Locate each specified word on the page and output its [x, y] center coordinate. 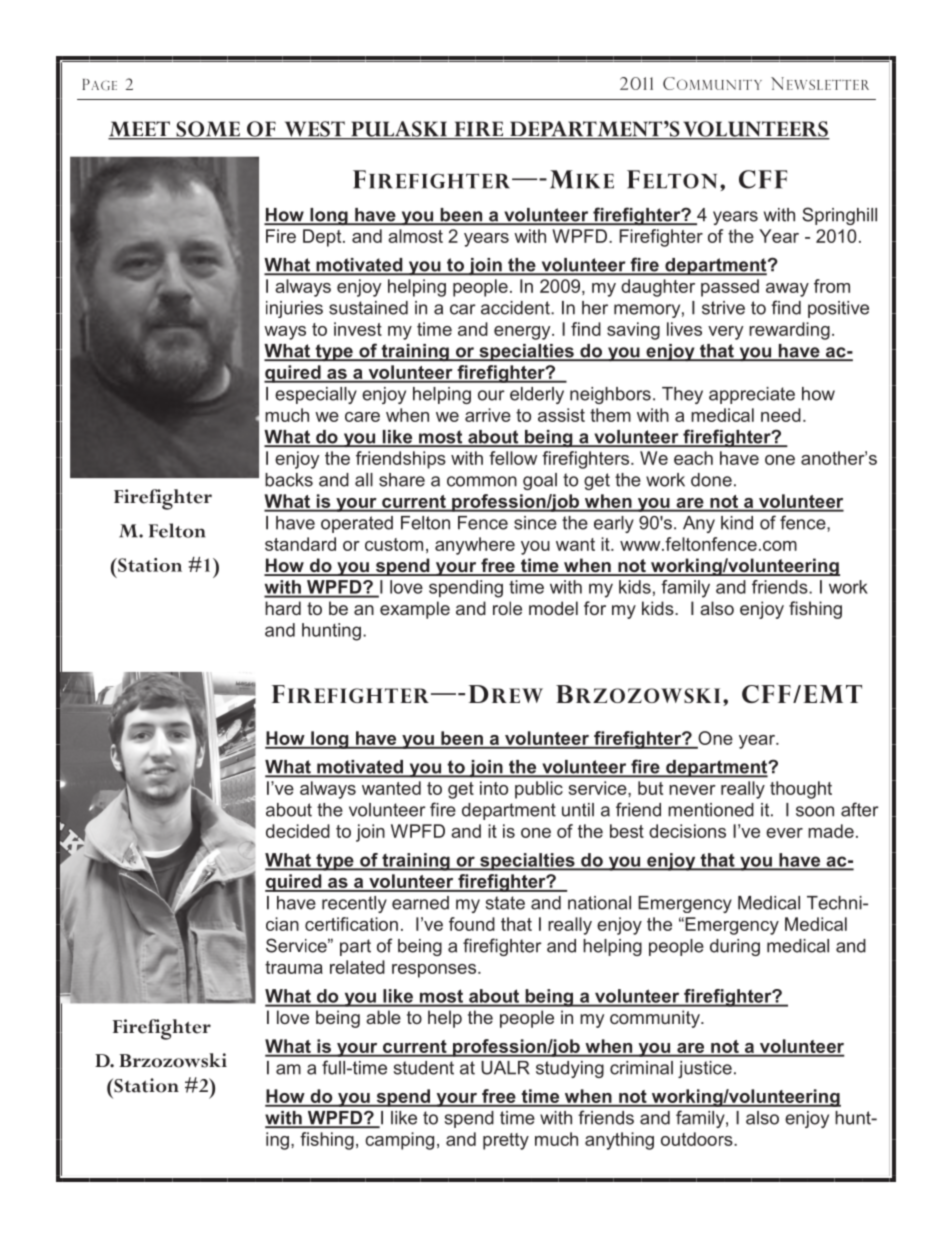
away [787, 290]
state [505, 903]
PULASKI [399, 130]
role [507, 608]
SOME [208, 130]
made [831, 831]
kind [737, 523]
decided [298, 831]
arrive [488, 415]
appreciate [752, 395]
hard [283, 608]
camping [399, 1141]
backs [289, 480]
